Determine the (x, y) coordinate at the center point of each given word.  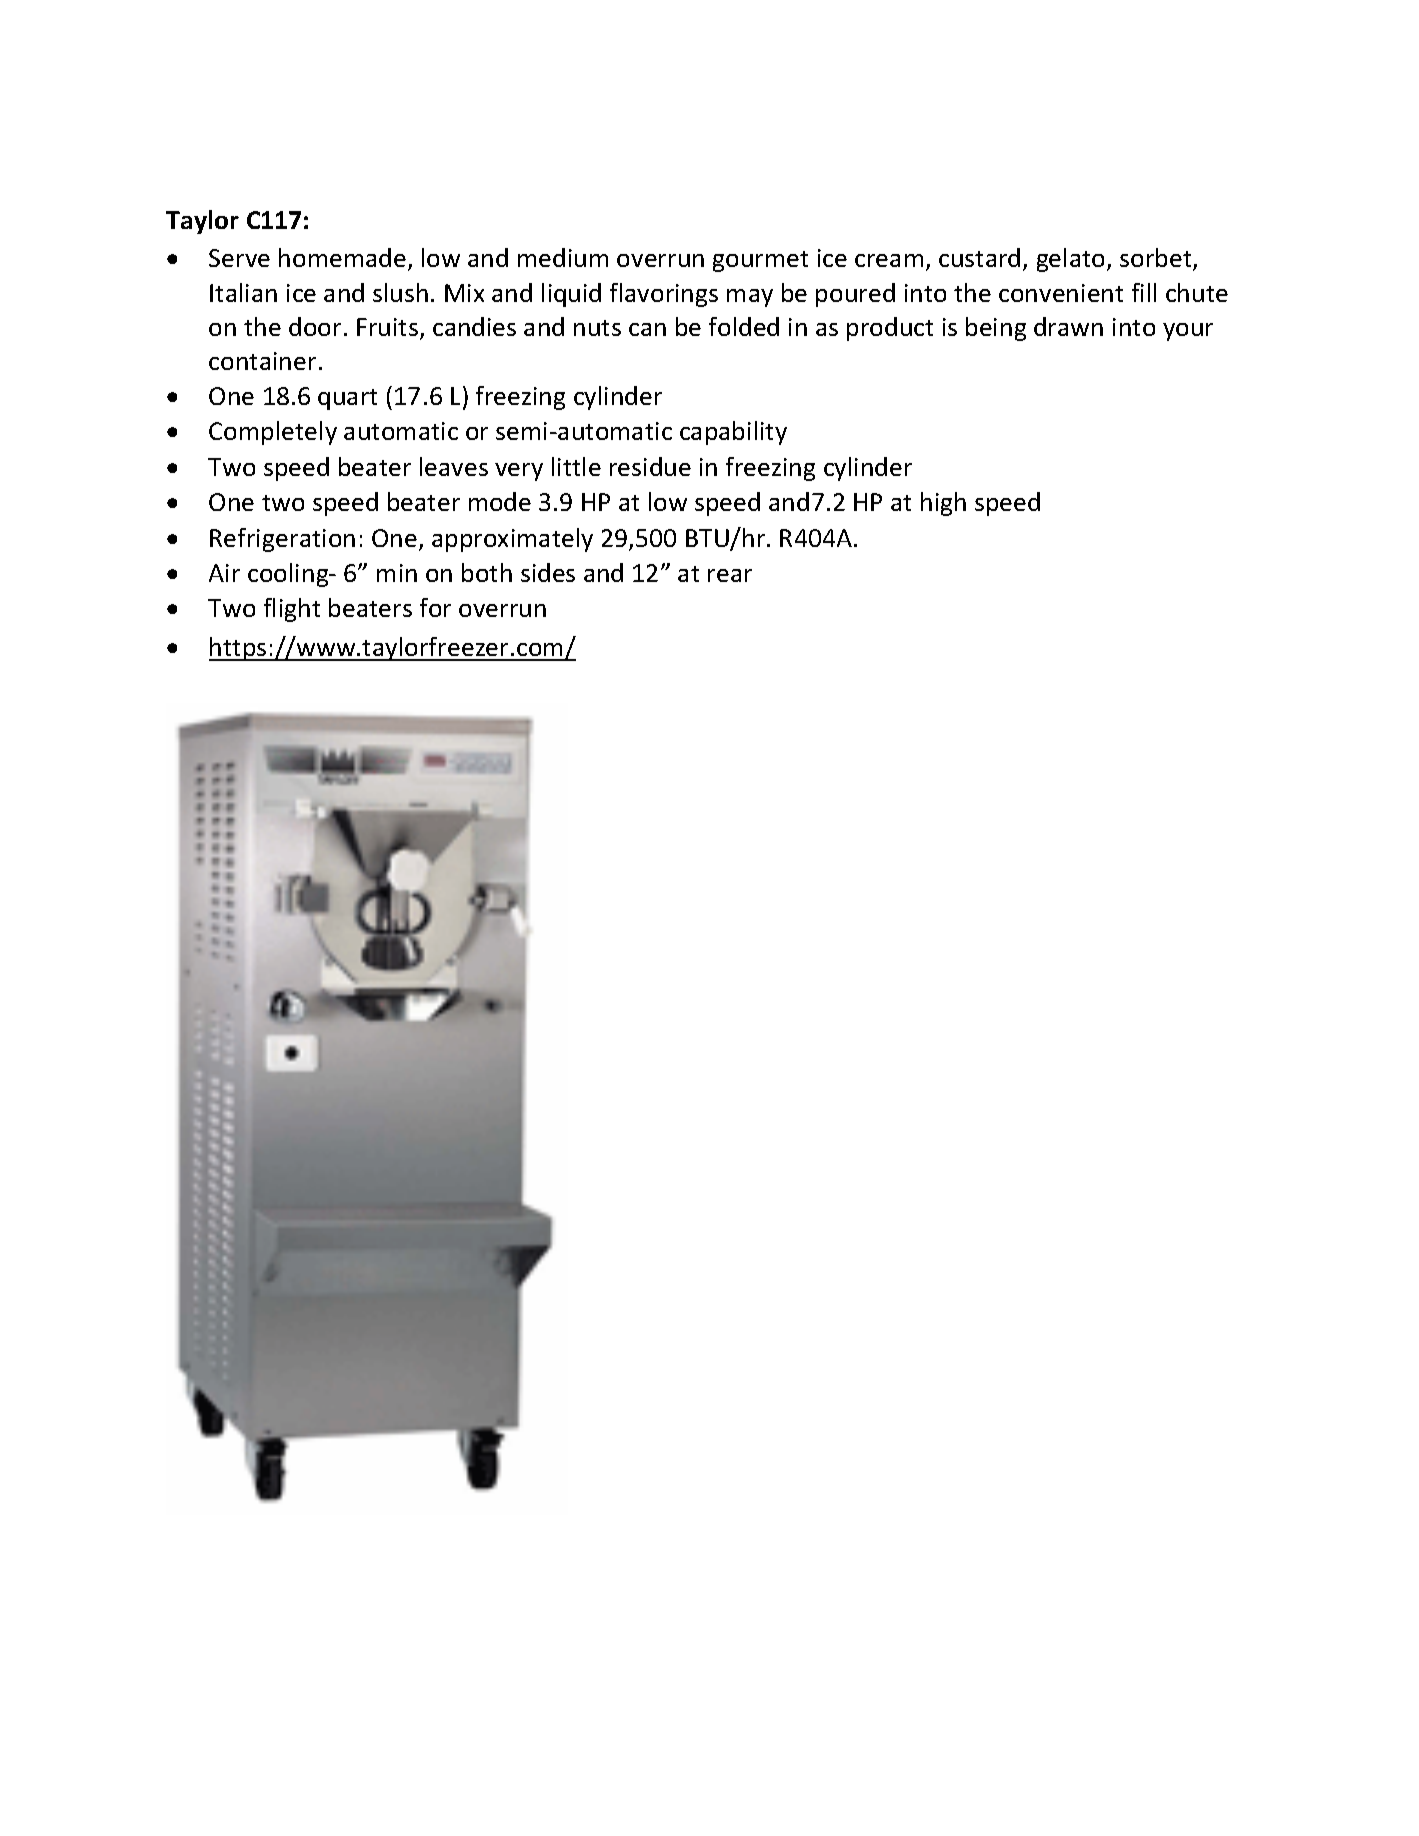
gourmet (760, 261)
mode (500, 501)
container (262, 361)
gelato (1072, 260)
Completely (273, 433)
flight (292, 610)
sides (548, 572)
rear (730, 575)
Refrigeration (282, 540)
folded (744, 326)
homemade (342, 257)
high (943, 504)
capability (733, 433)
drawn (1068, 326)
